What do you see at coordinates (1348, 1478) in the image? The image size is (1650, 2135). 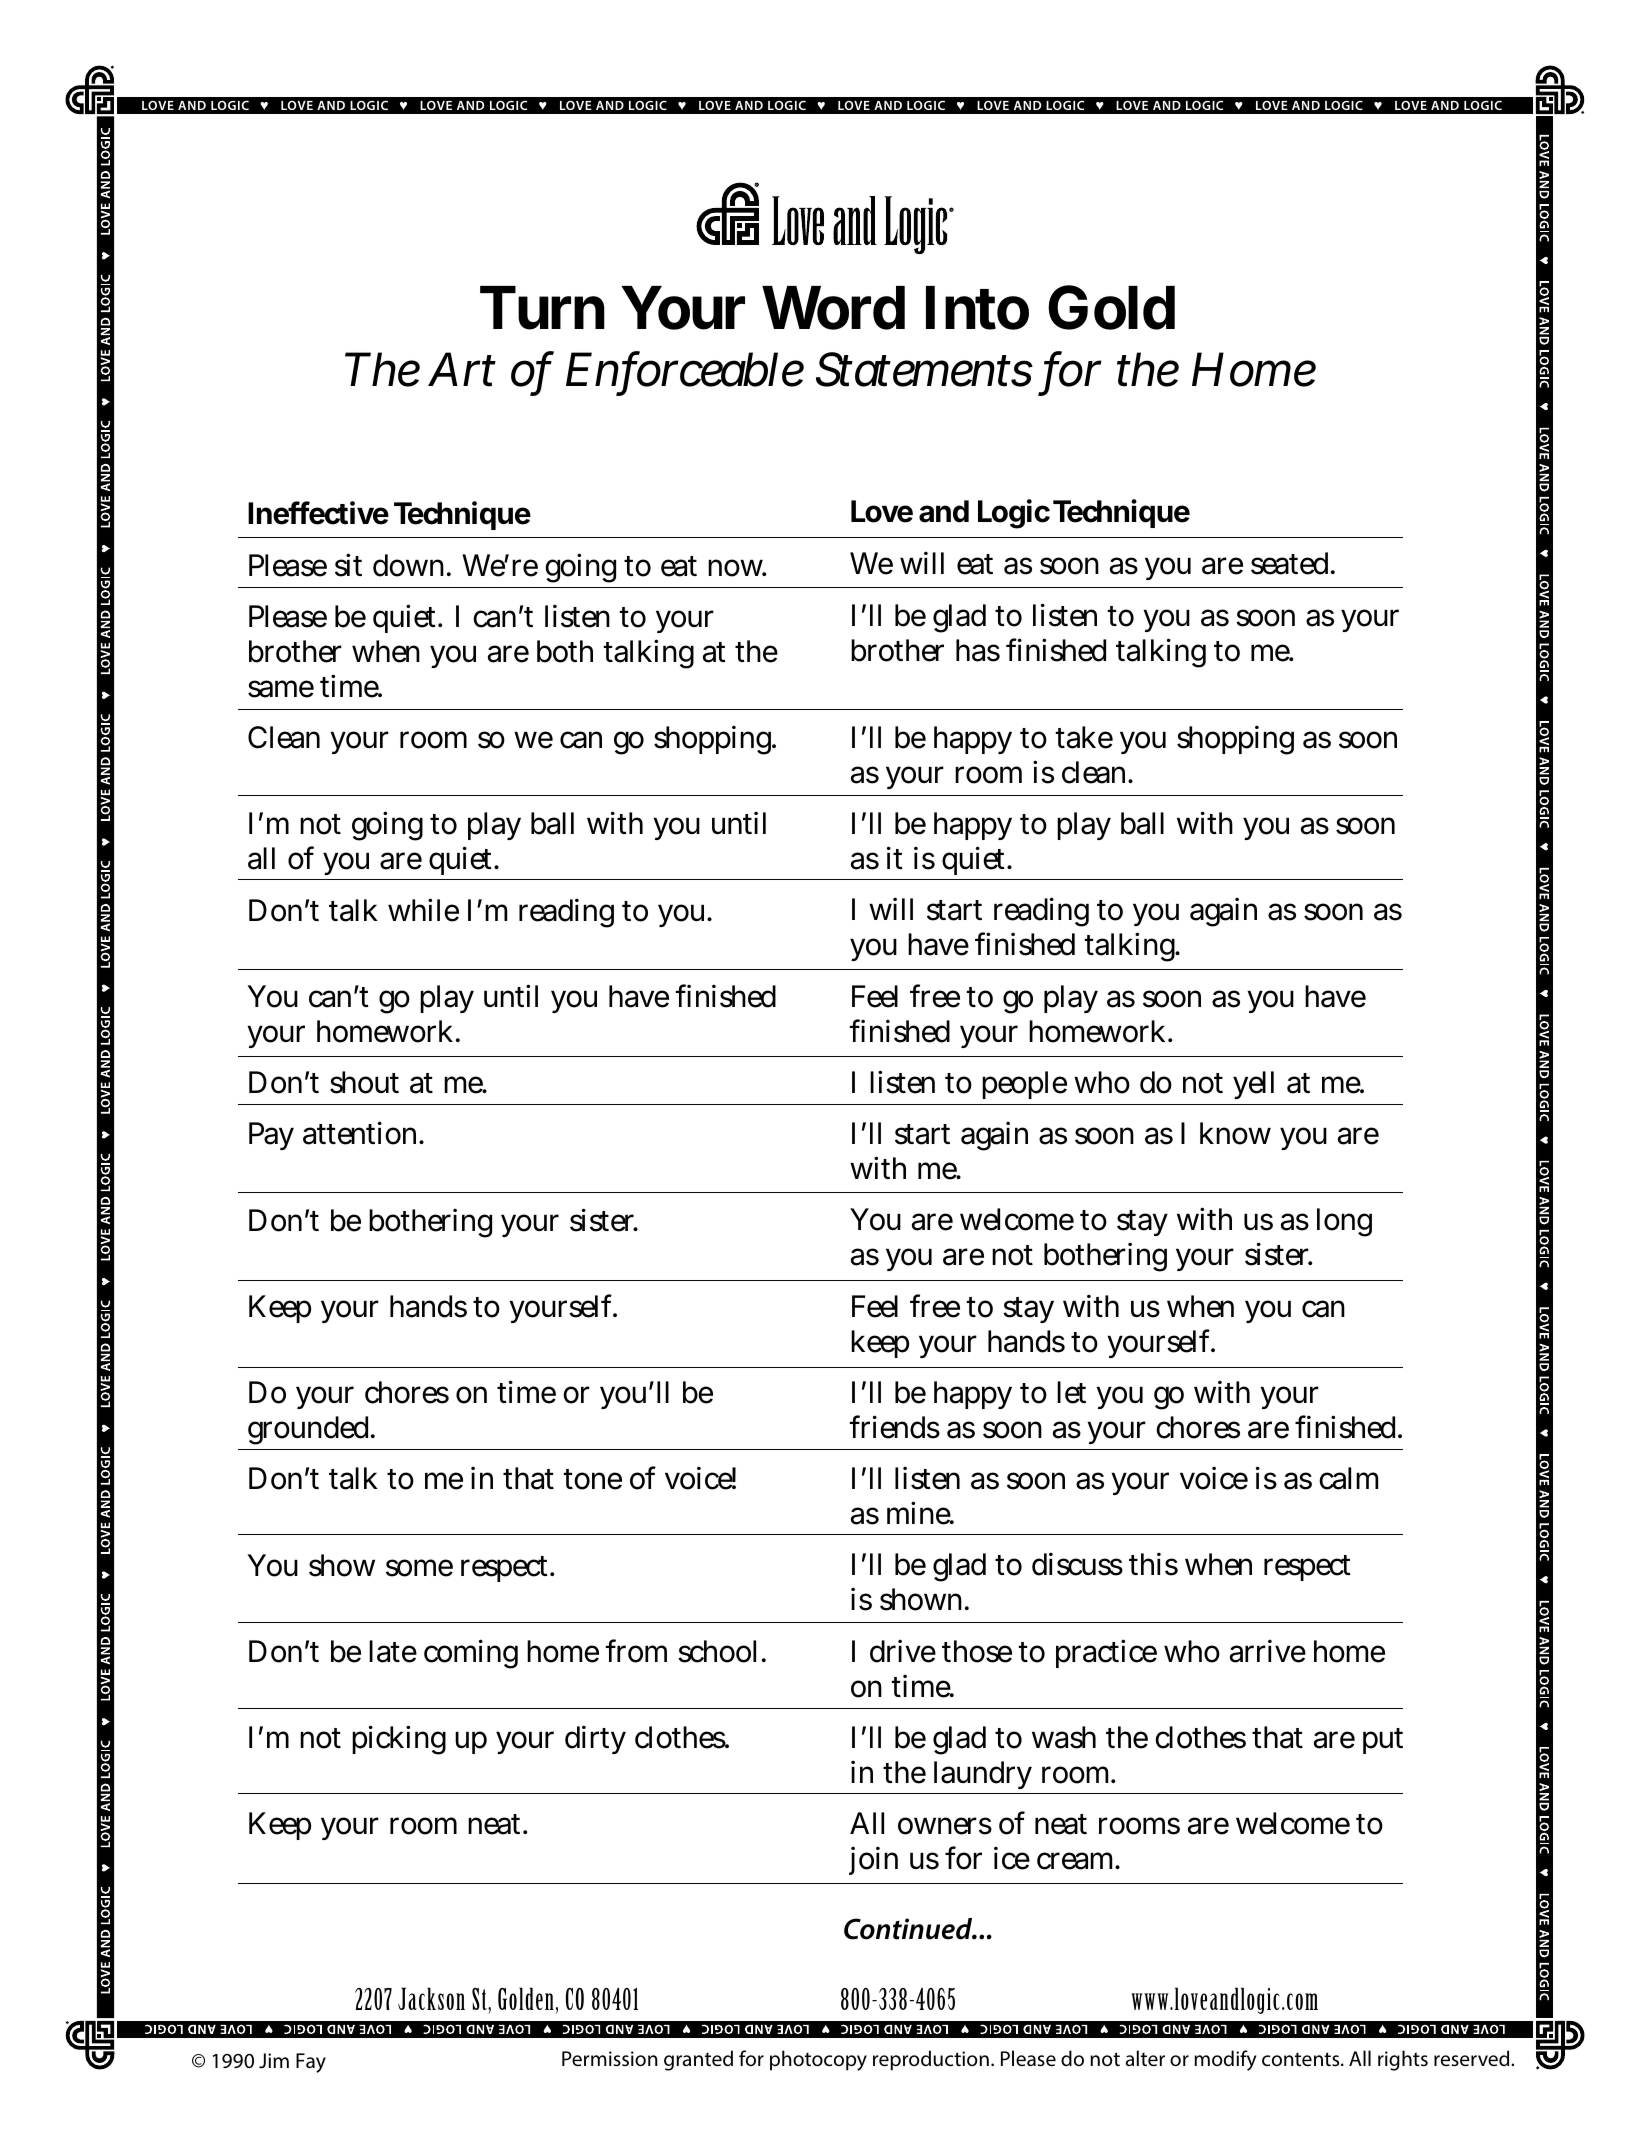 I see `calm` at bounding box center [1348, 1478].
